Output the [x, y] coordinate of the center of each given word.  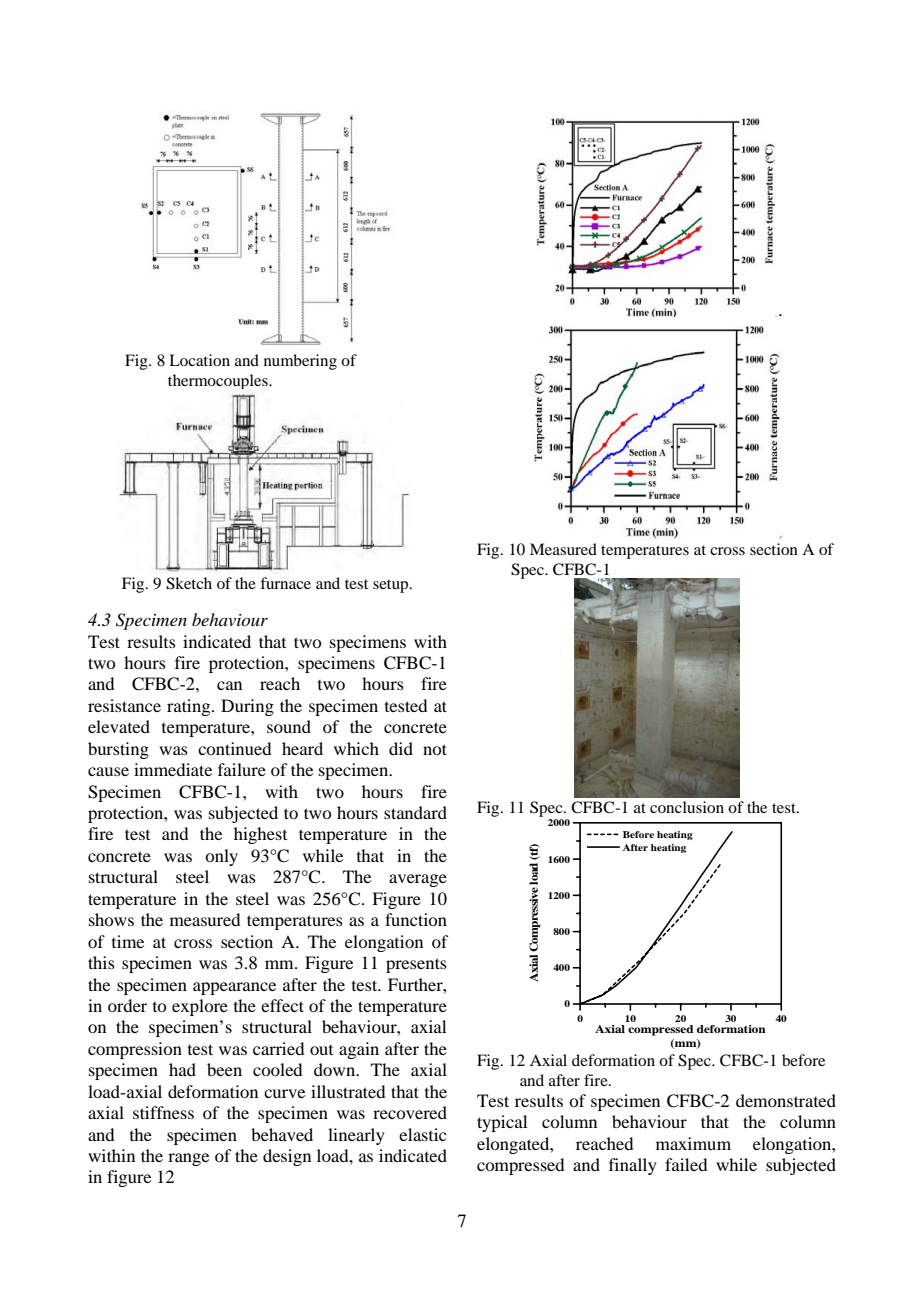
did [401, 748]
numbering [300, 362]
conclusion [687, 807]
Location [199, 360]
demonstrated [786, 1100]
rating [190, 707]
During [247, 707]
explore [200, 1007]
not [435, 749]
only [221, 857]
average [418, 880]
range [188, 1159]
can [229, 685]
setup [392, 586]
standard [415, 812]
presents [416, 965]
